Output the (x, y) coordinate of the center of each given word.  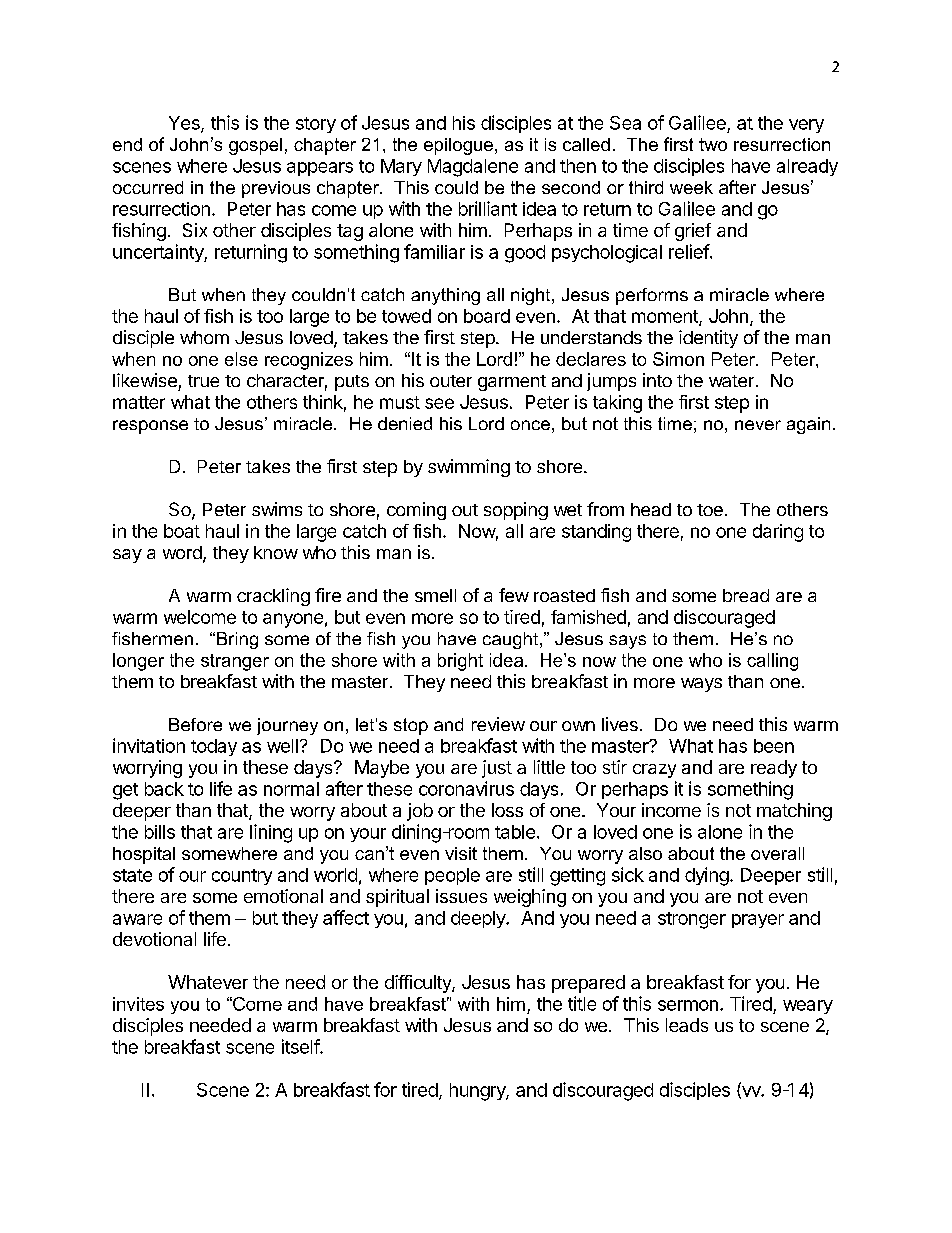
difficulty (419, 984)
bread (746, 595)
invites (138, 1004)
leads (687, 1025)
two (713, 144)
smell (435, 595)
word (183, 554)
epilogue (458, 146)
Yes (185, 124)
